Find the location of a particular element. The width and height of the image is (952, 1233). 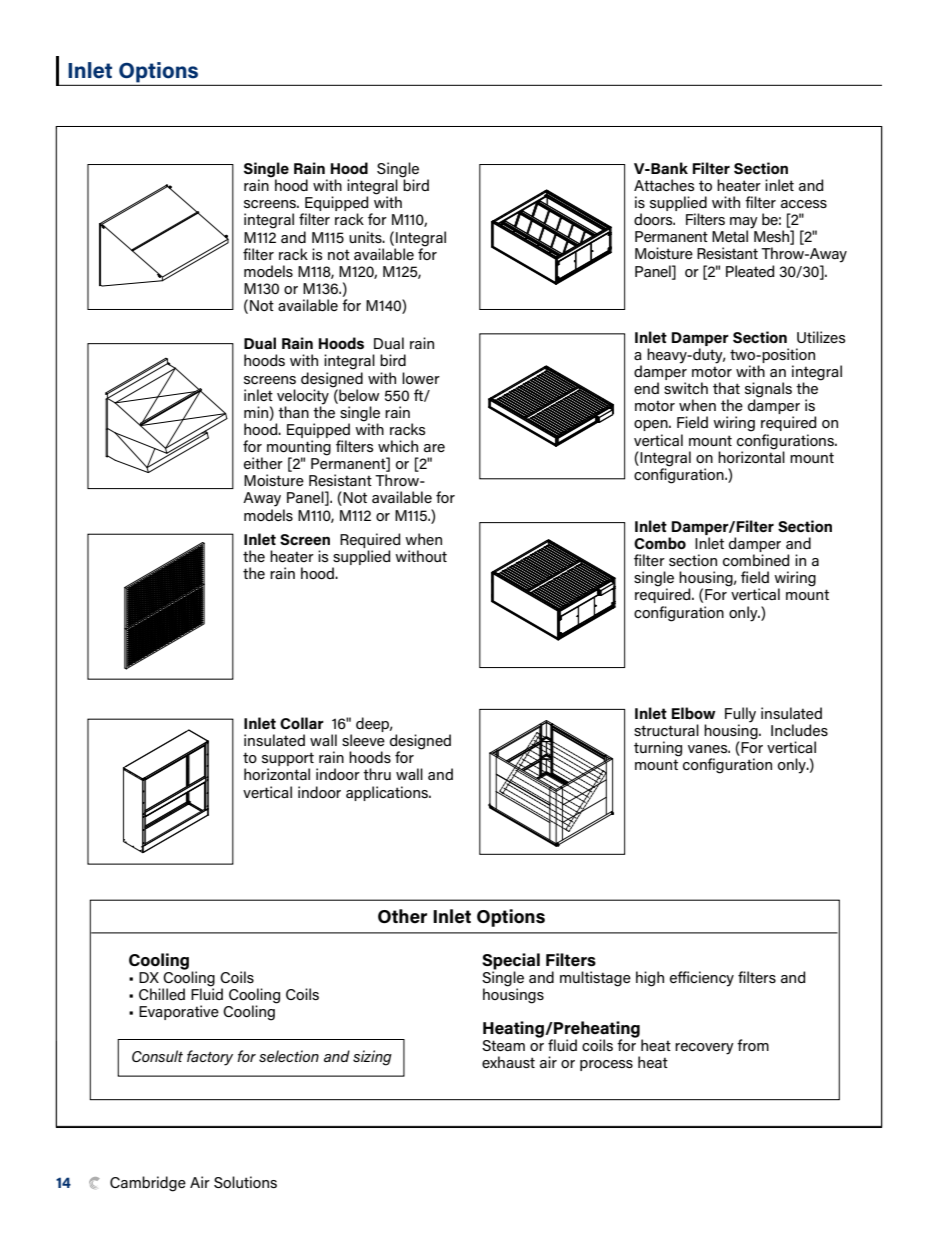

are is located at coordinates (434, 448).
